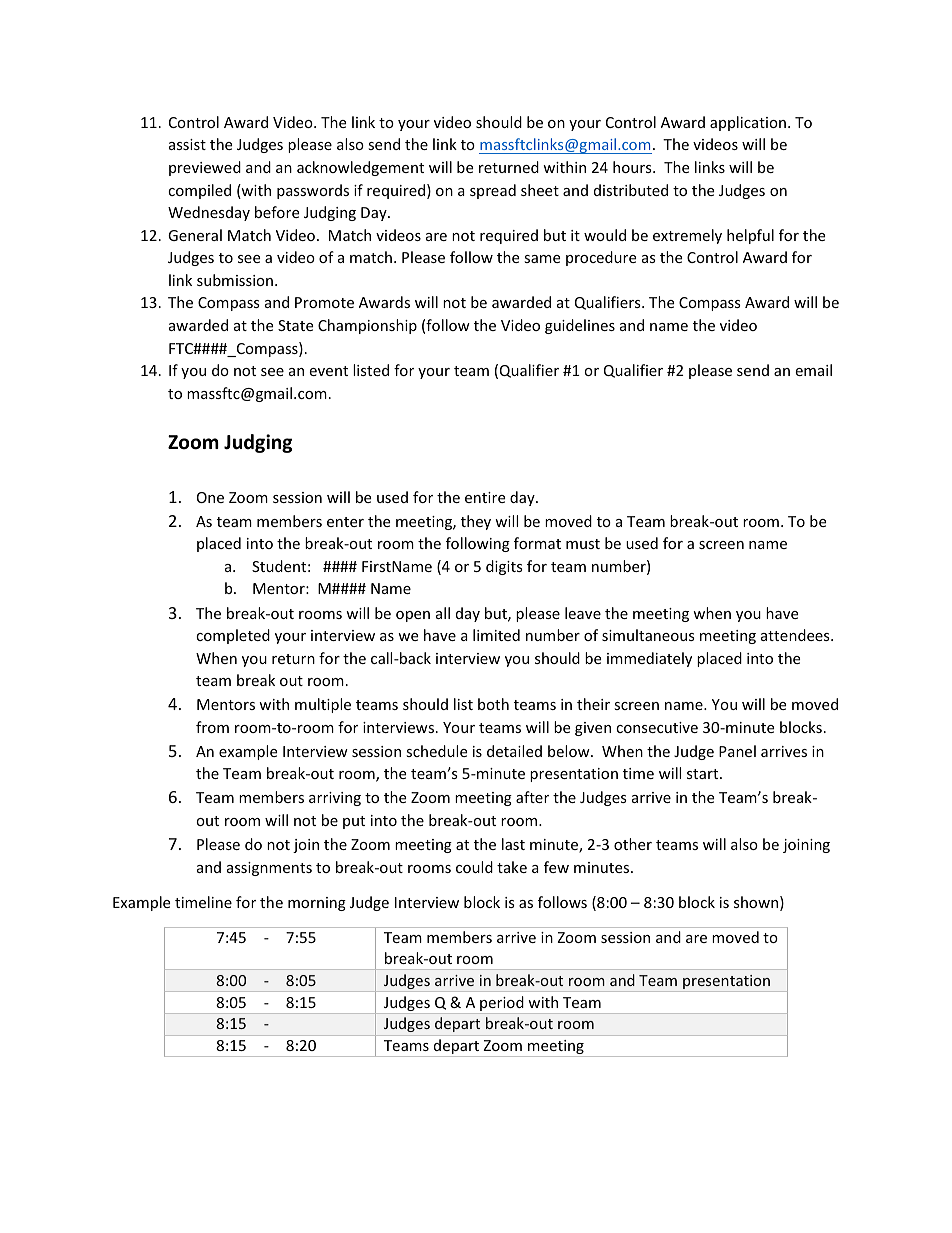 The image size is (952, 1233). I want to click on attendees, so click(796, 635).
